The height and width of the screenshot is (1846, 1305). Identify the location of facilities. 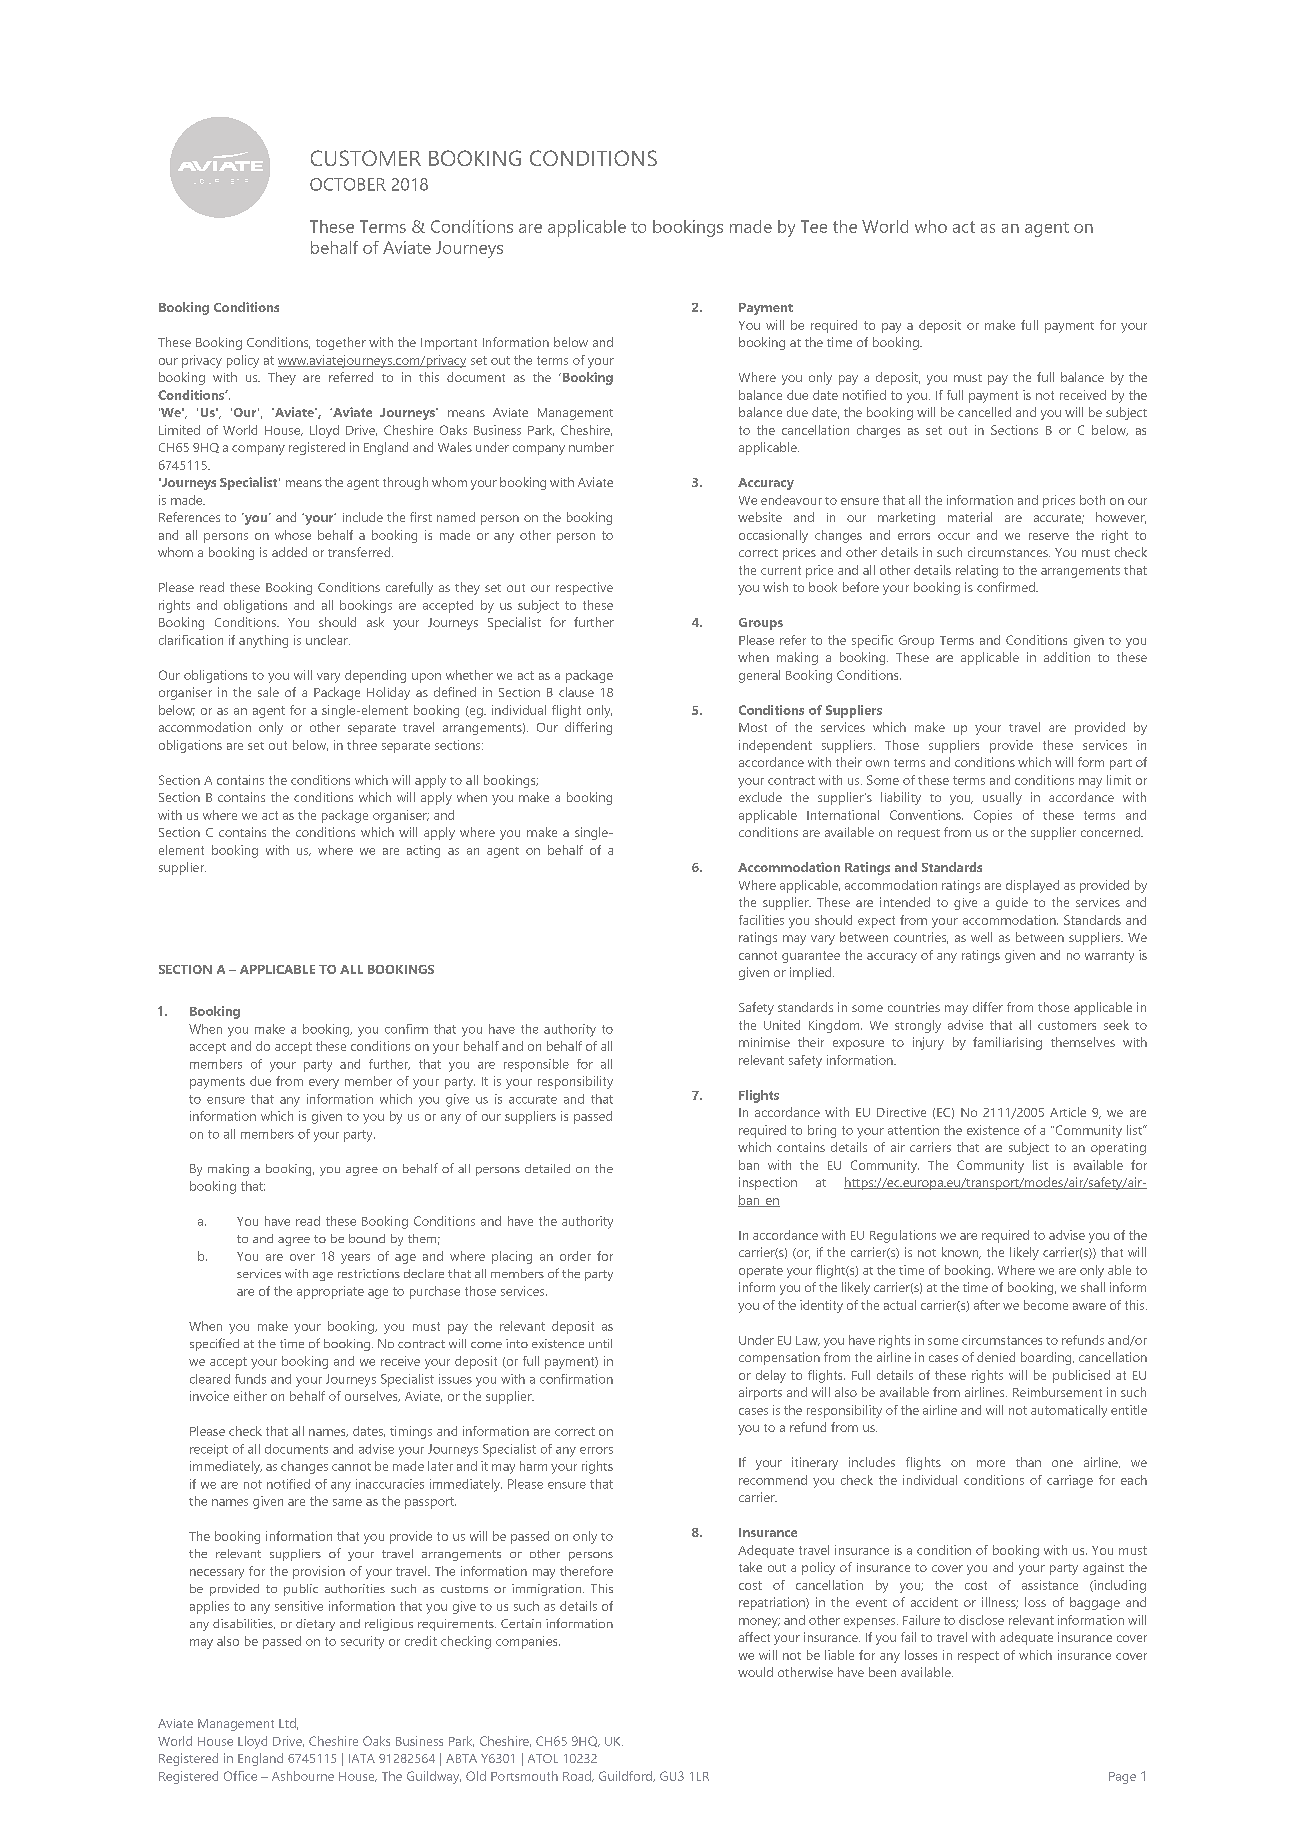
(761, 920).
